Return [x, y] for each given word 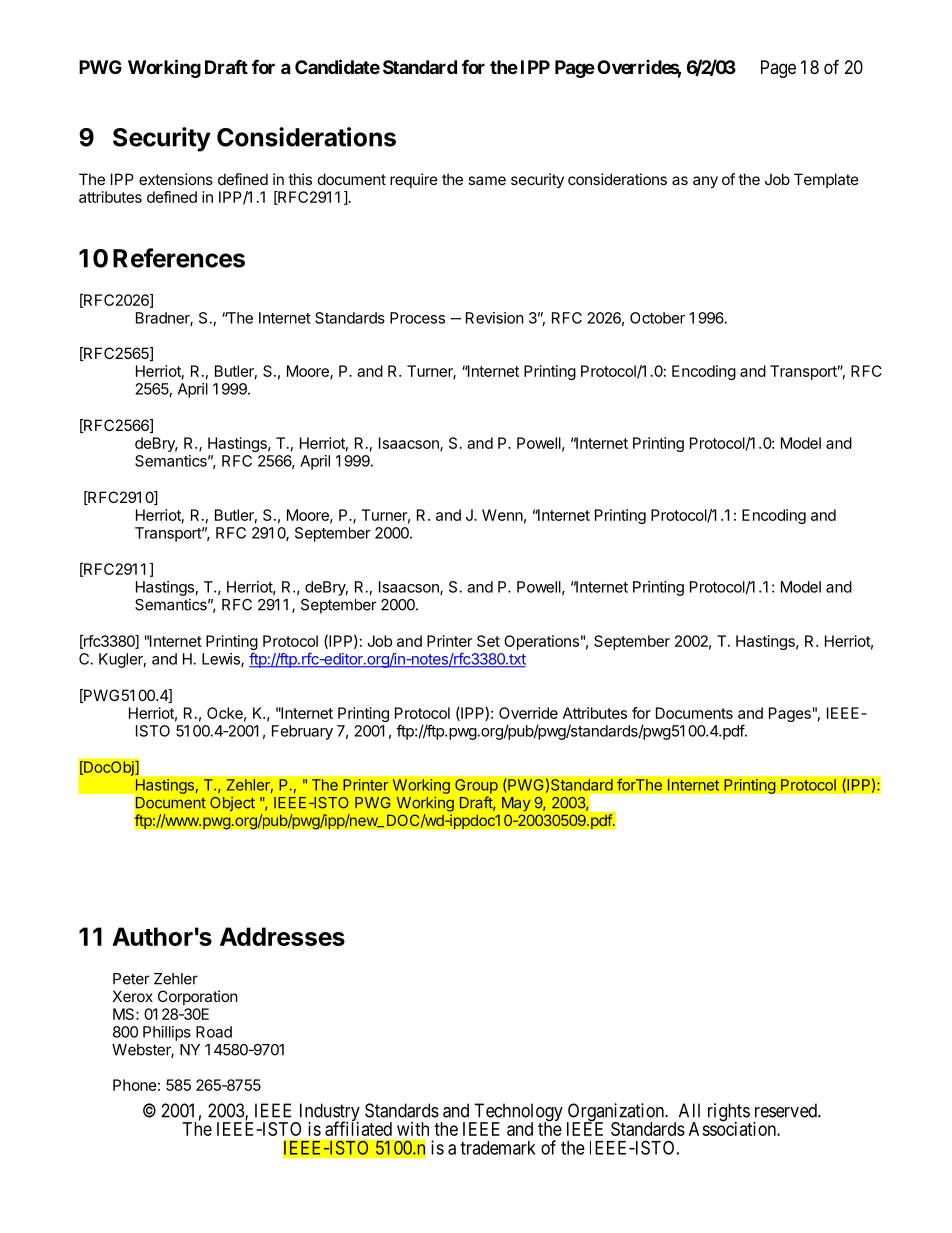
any [705, 182]
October [657, 318]
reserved [787, 1110]
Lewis [222, 660]
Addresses [282, 936]
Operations [541, 642]
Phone [135, 1085]
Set [488, 641]
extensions [176, 179]
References [179, 258]
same [487, 180]
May [516, 804]
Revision [495, 318]
